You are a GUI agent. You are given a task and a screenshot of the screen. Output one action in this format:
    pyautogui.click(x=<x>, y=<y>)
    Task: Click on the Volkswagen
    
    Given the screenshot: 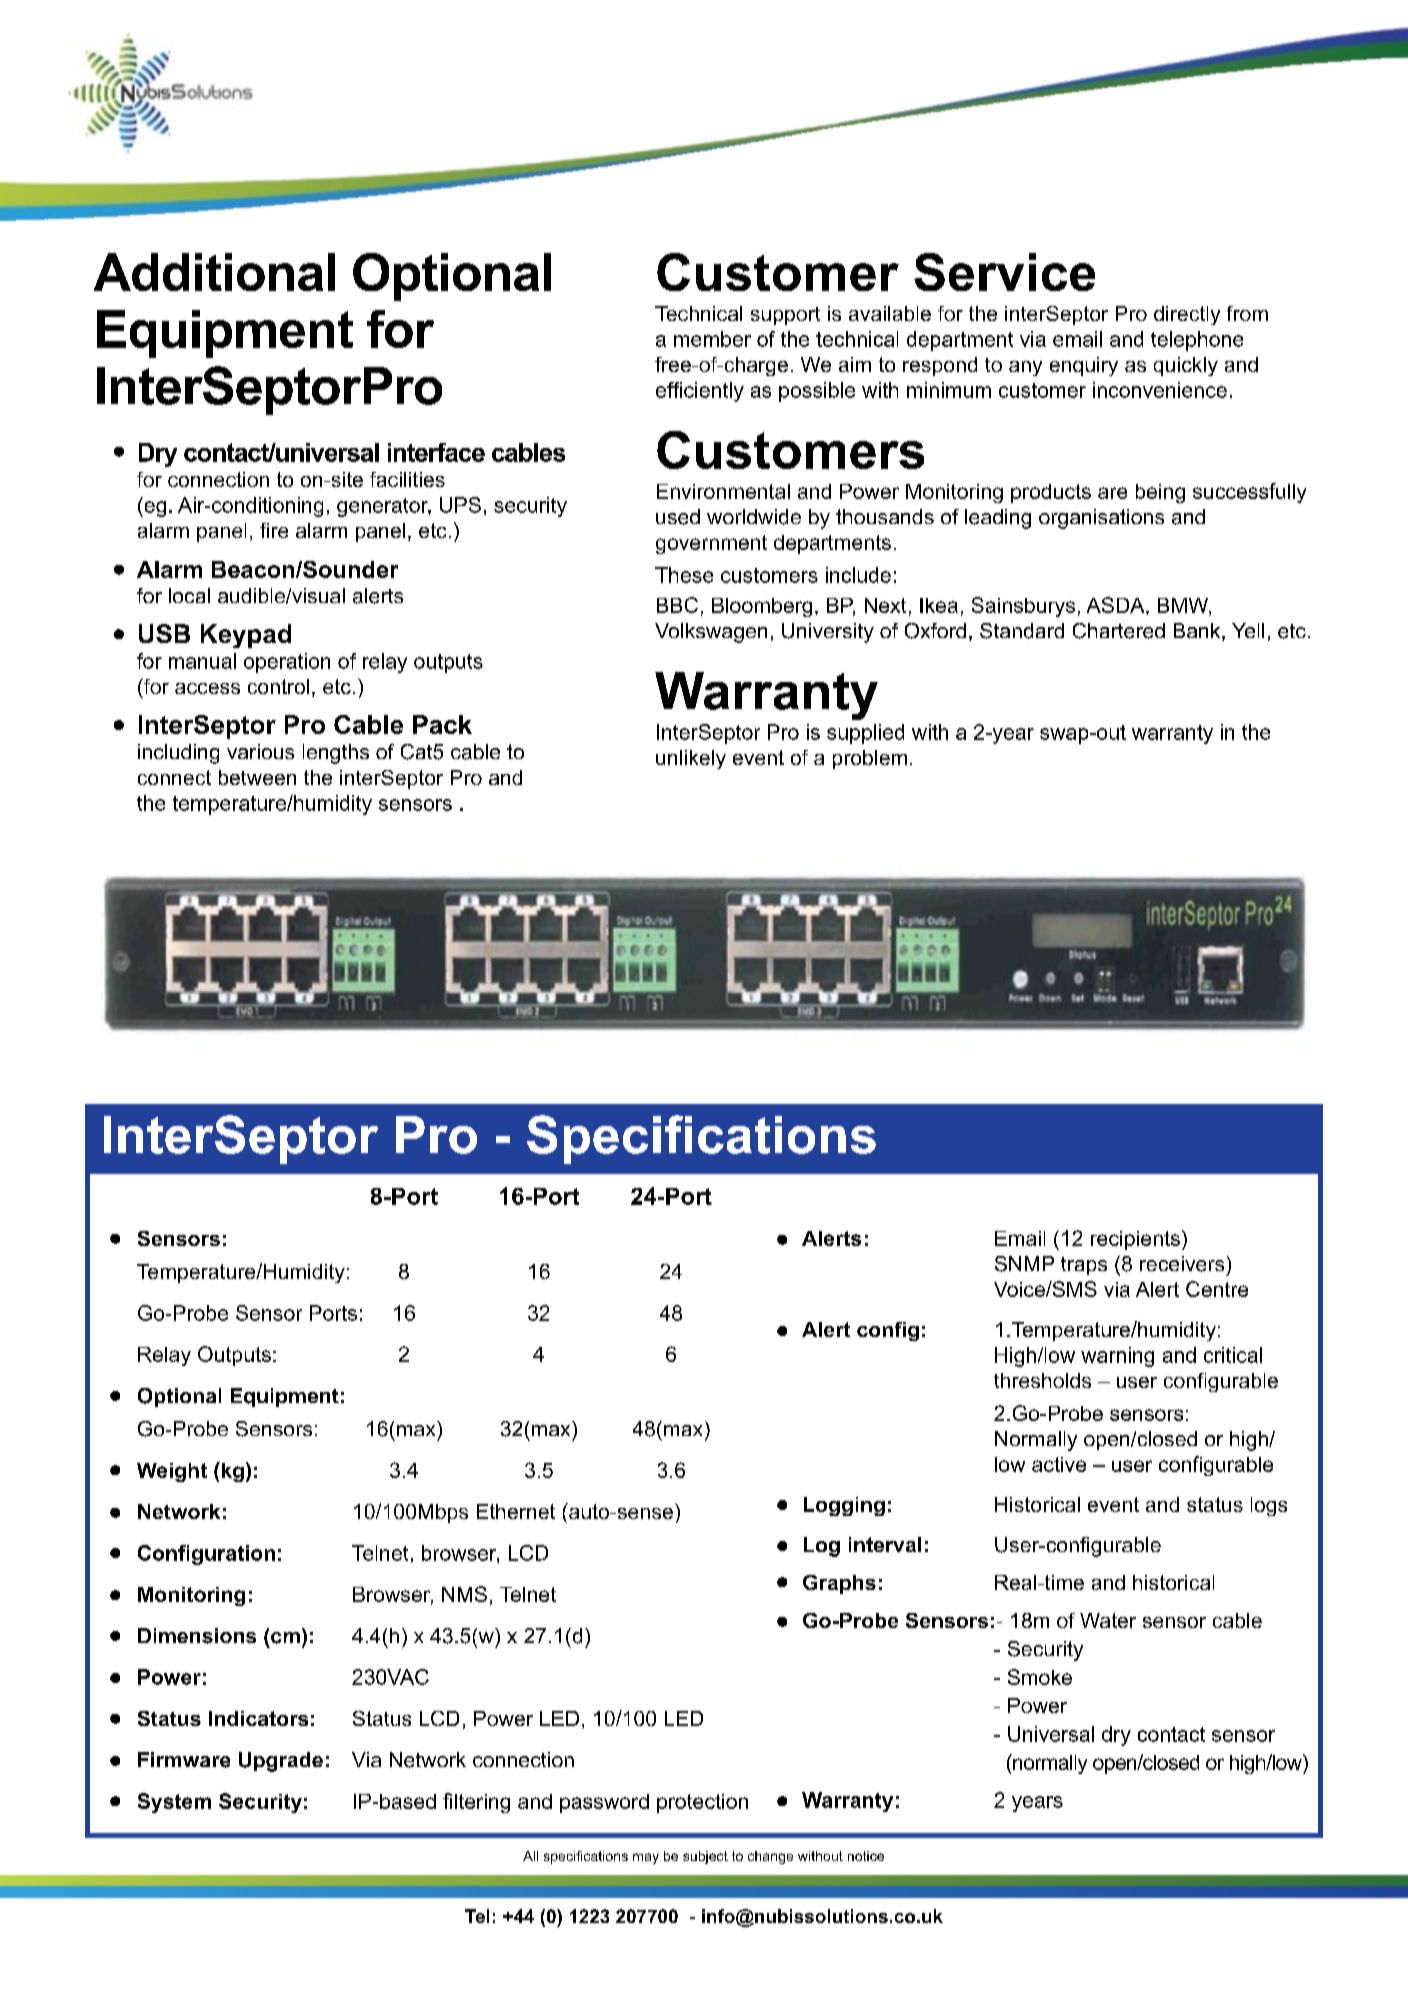 What is the action you would take?
    pyautogui.click(x=711, y=633)
